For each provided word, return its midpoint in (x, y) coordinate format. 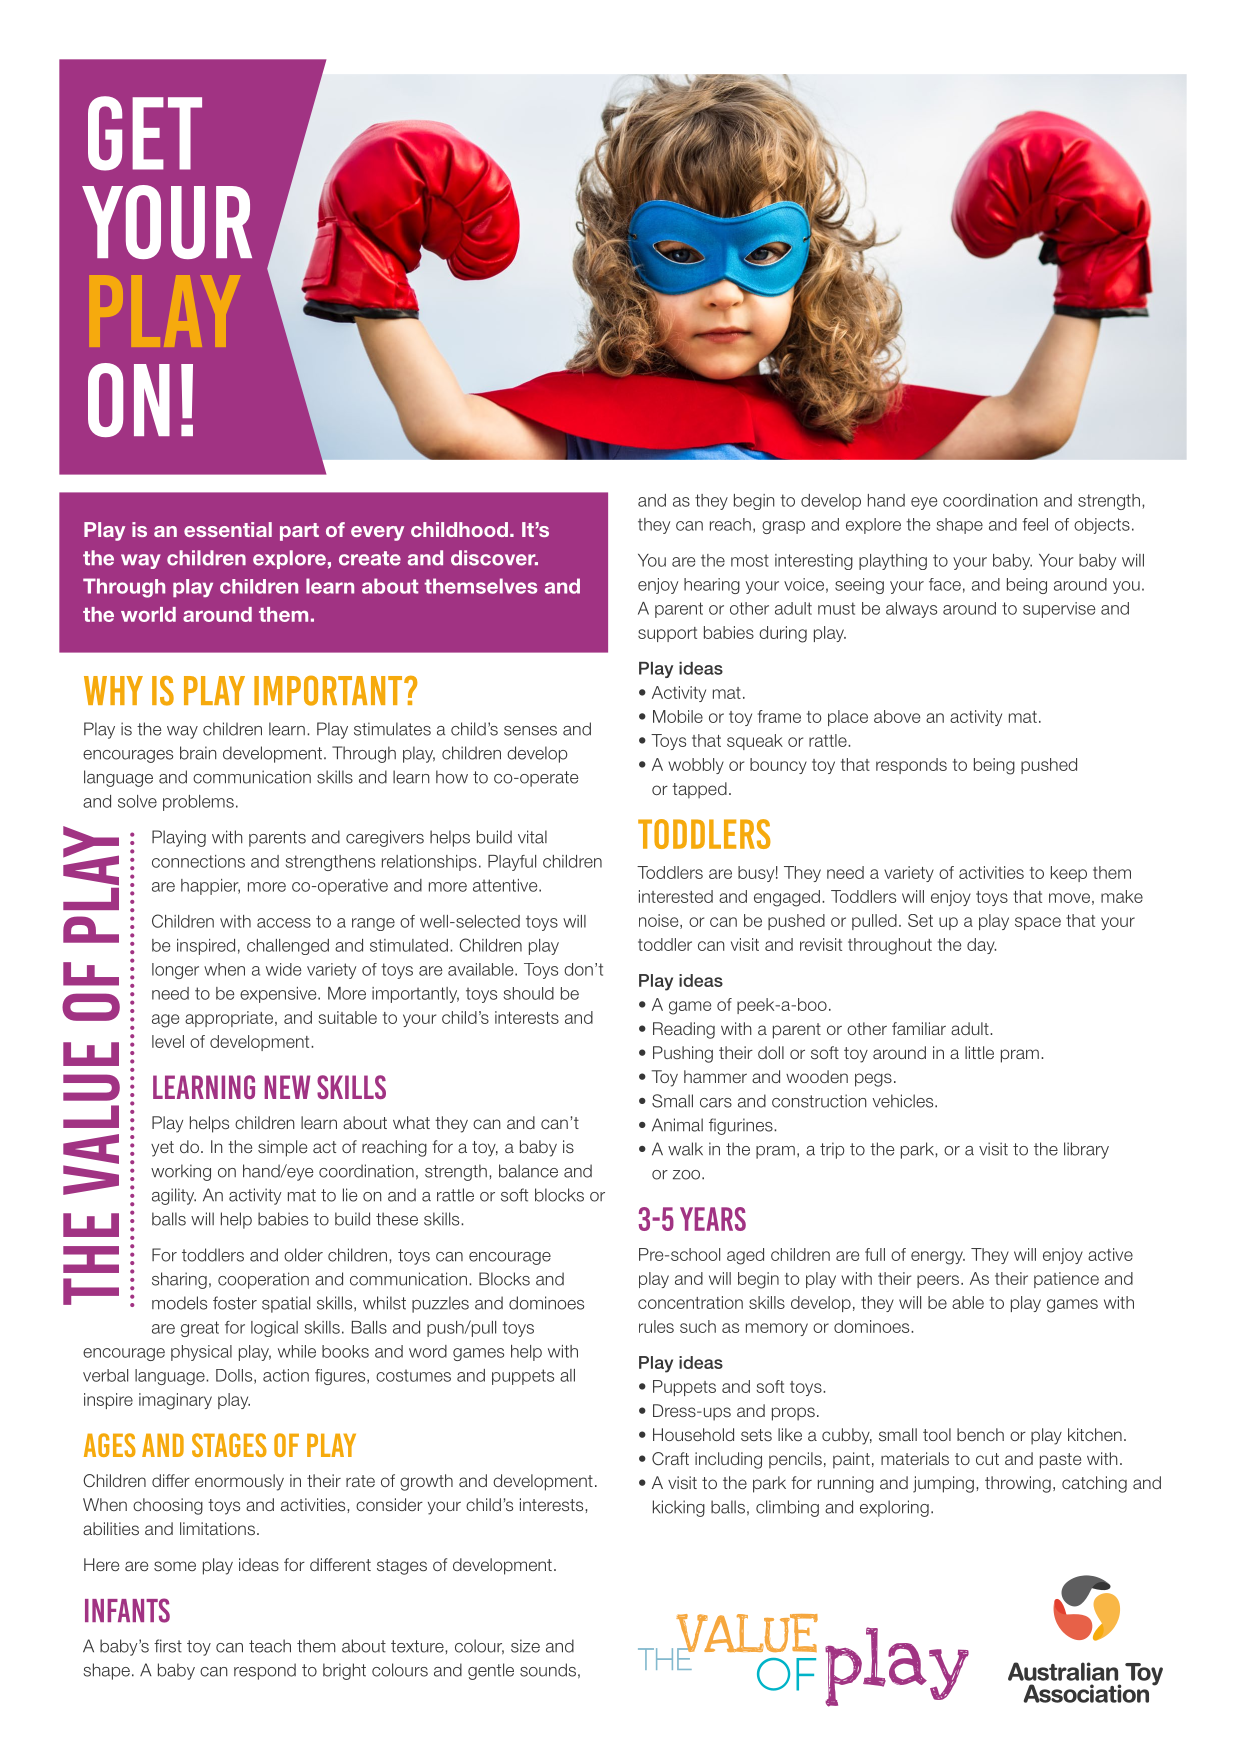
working (181, 1172)
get (145, 133)
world (148, 614)
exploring (894, 1508)
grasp (783, 527)
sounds (548, 1670)
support (667, 634)
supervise (1059, 610)
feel (1035, 524)
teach (270, 1646)
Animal (677, 1125)
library (1086, 1150)
